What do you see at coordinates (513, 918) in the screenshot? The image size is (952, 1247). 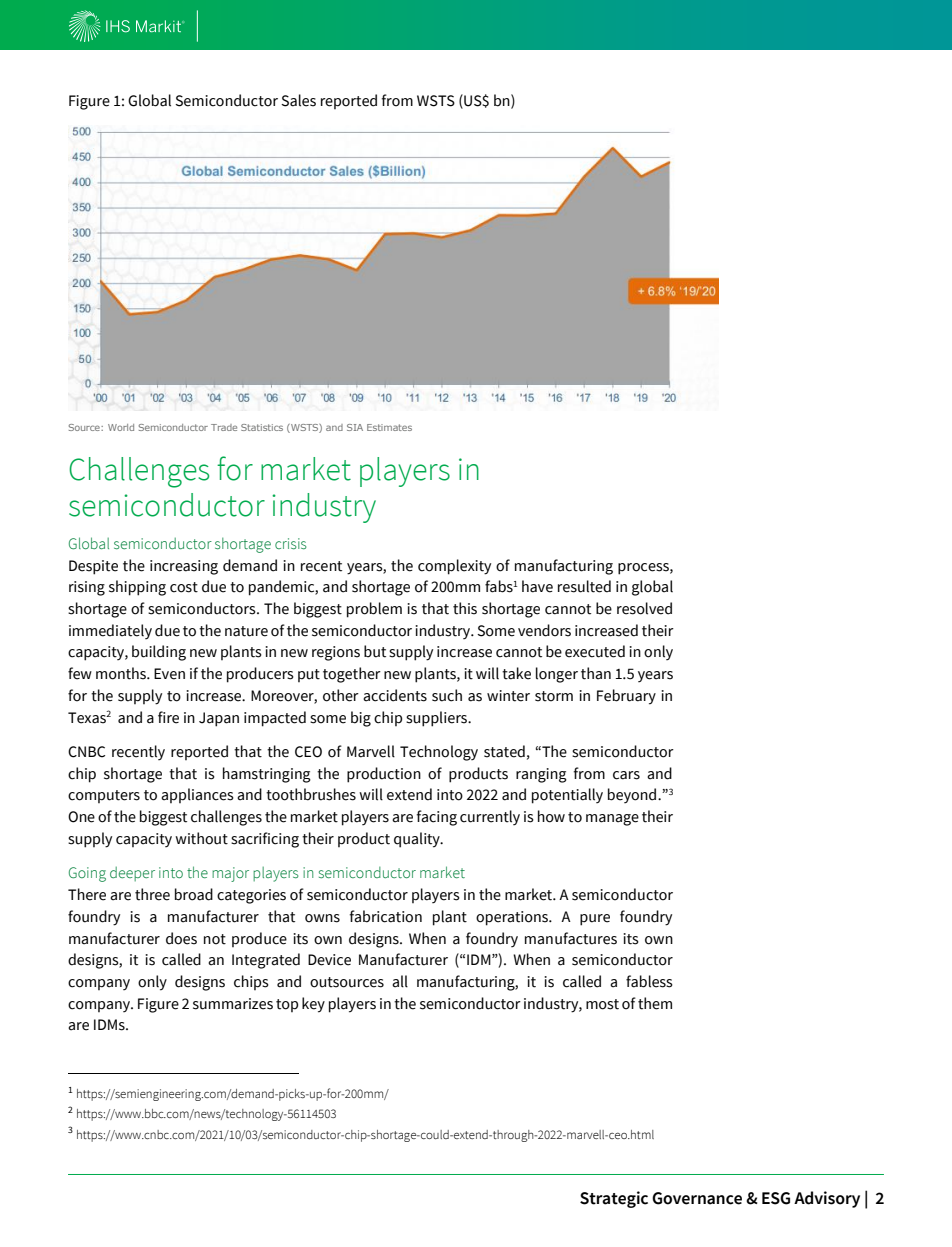 I see `operations` at bounding box center [513, 918].
